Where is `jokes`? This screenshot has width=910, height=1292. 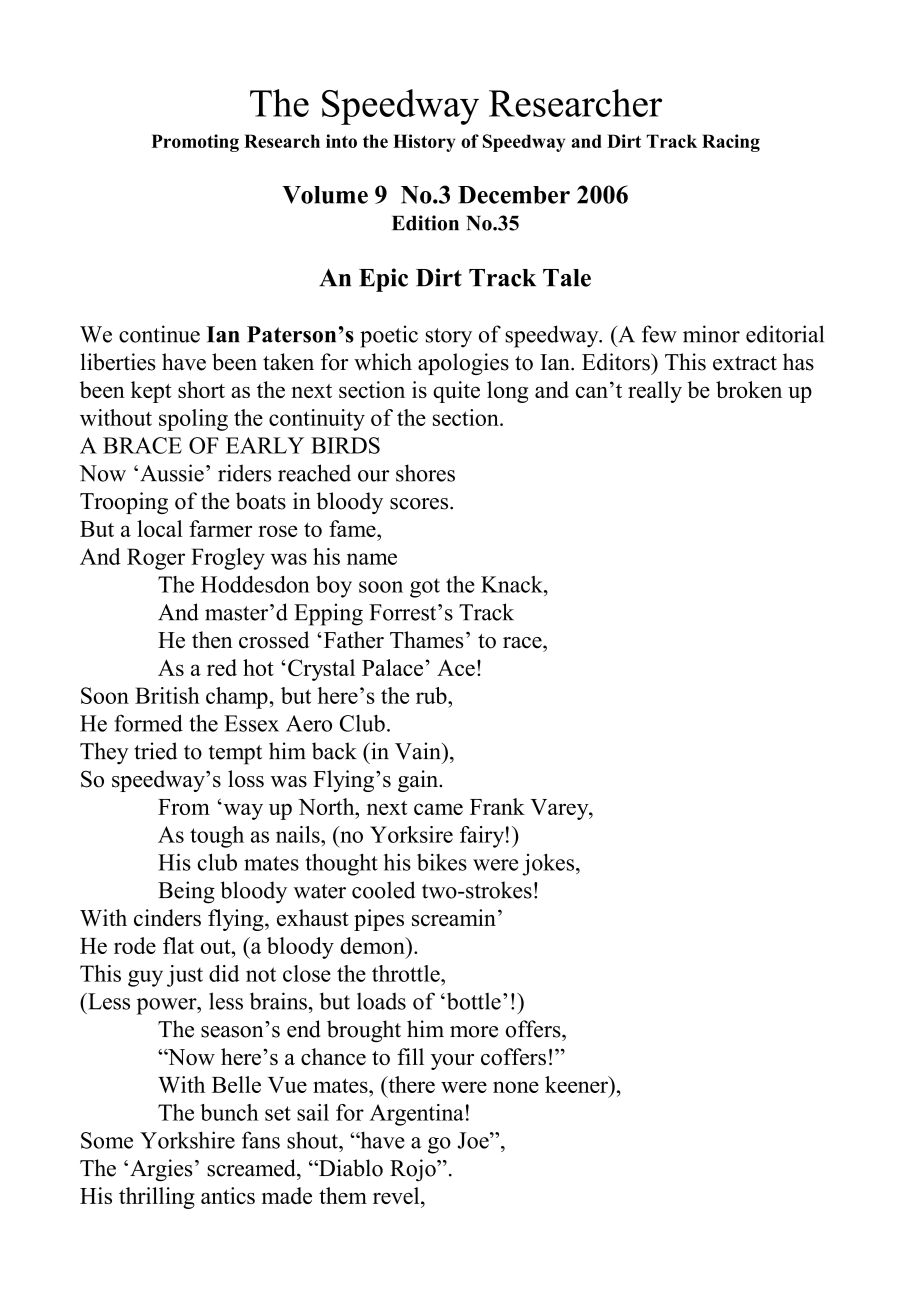 jokes is located at coordinates (550, 864).
